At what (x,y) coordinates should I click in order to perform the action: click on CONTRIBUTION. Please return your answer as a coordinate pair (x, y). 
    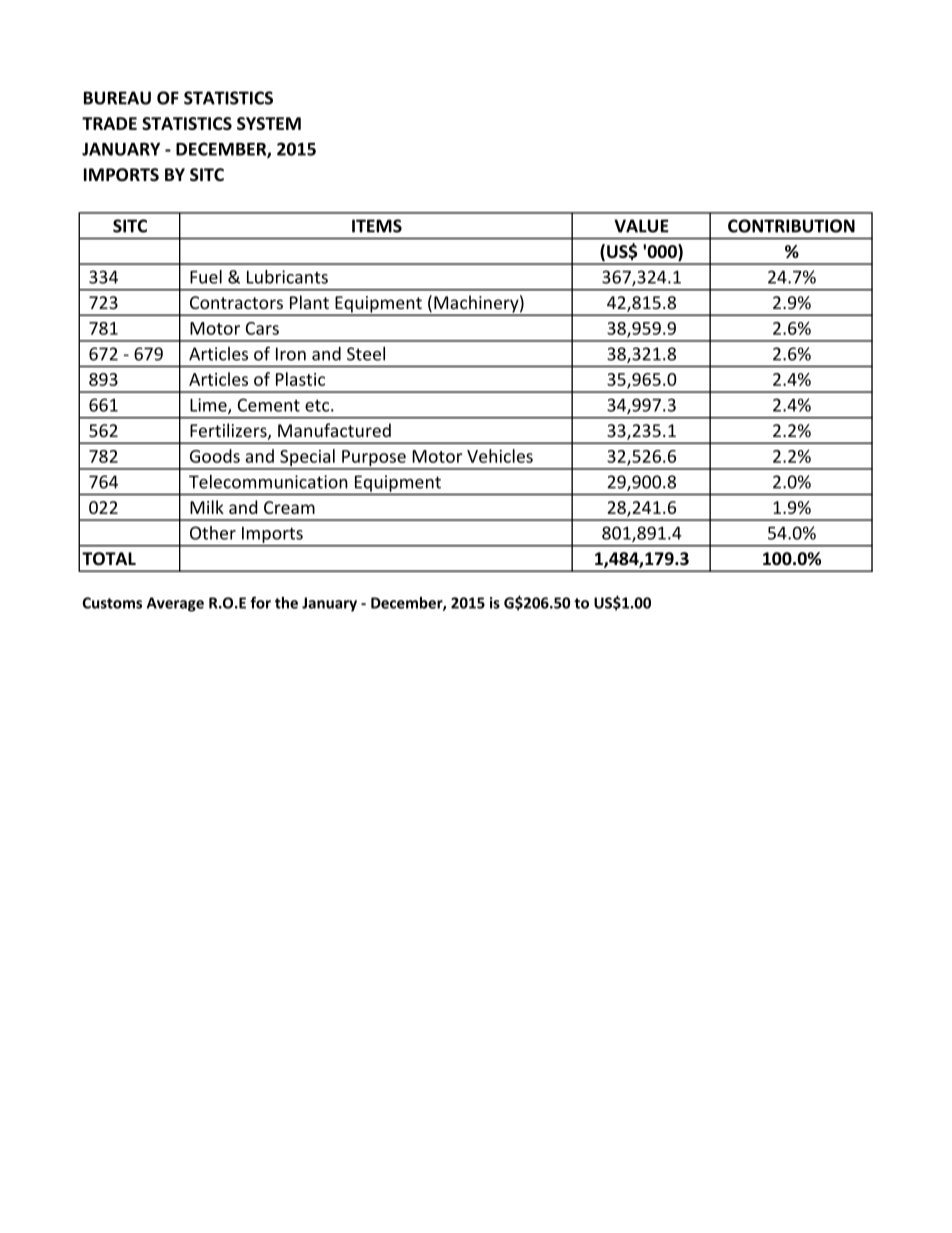
    Looking at the image, I should click on (791, 226).
